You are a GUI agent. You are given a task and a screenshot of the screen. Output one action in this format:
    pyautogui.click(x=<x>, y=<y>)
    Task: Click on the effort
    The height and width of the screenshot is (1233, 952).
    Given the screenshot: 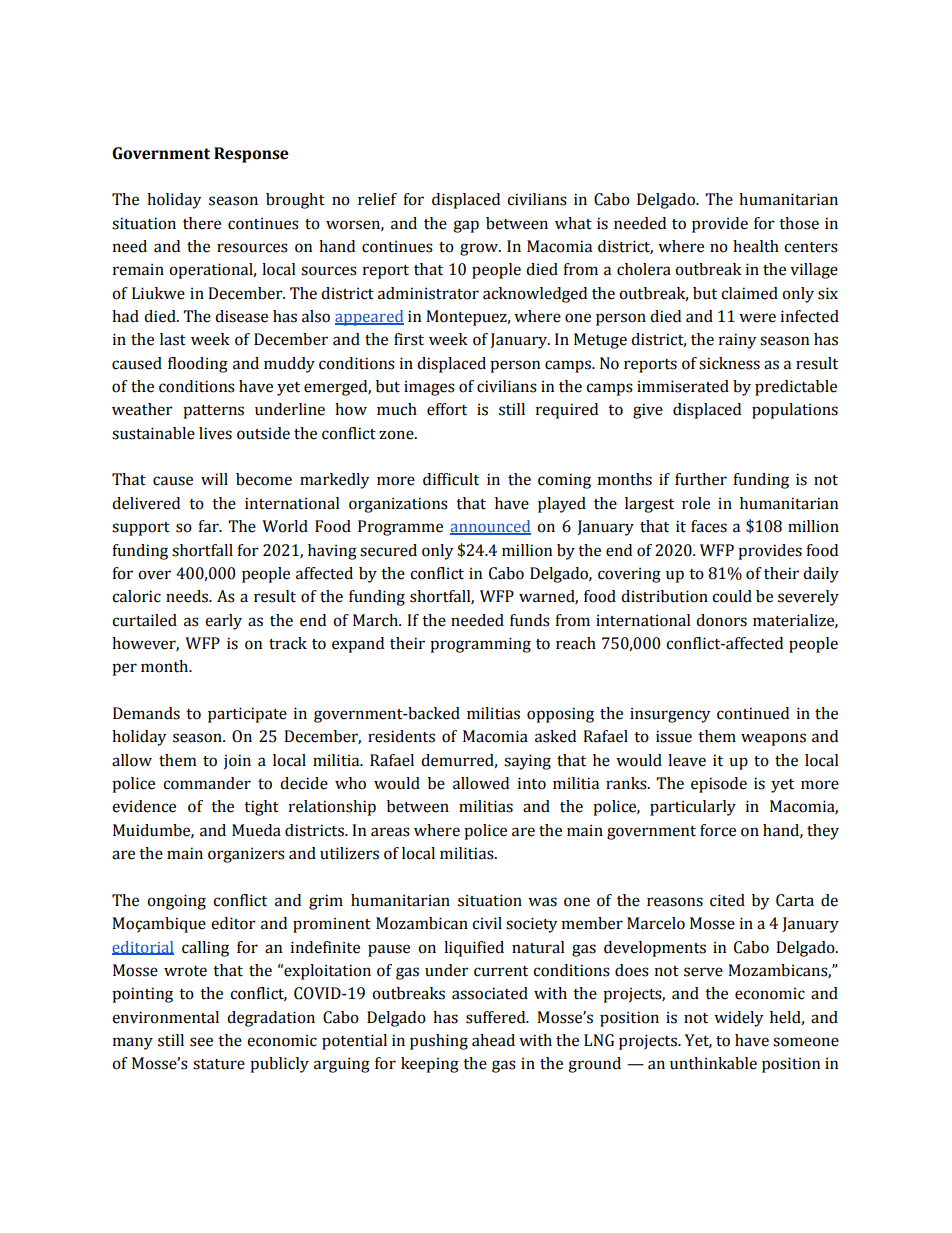 What is the action you would take?
    pyautogui.click(x=447, y=409)
